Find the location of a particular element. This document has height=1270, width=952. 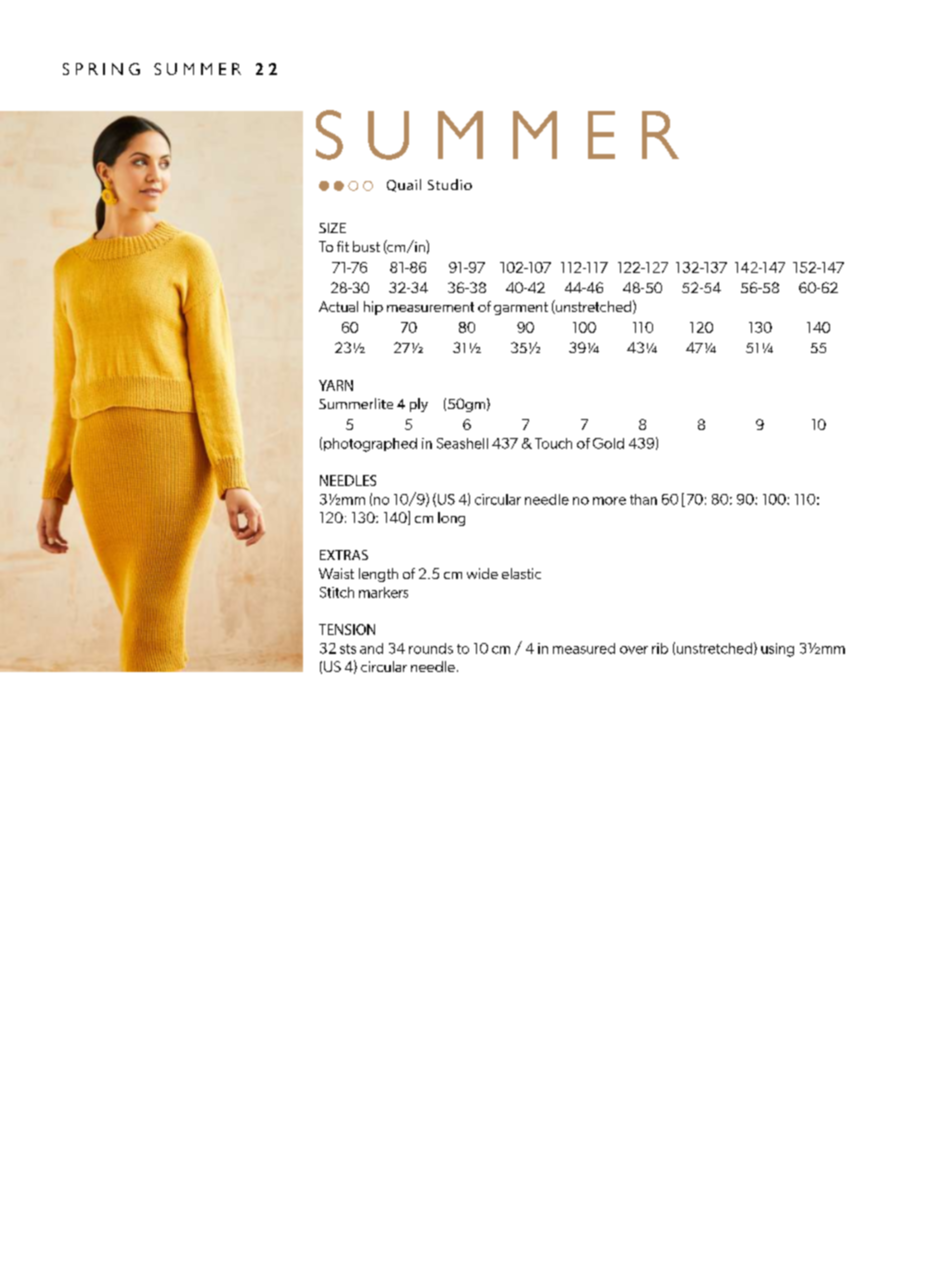

fit is located at coordinates (343, 246).
